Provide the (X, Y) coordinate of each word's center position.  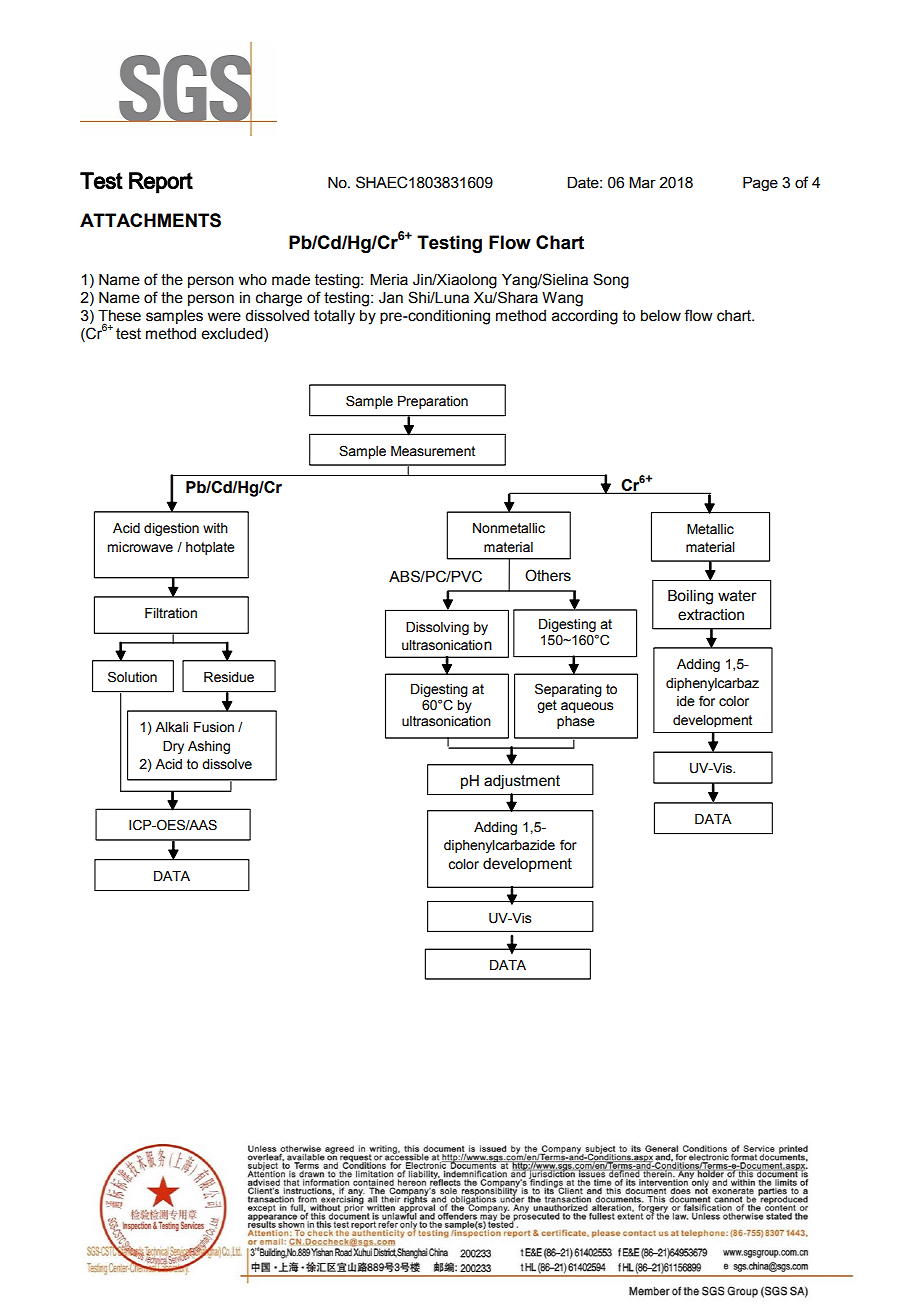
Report (161, 183)
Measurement (433, 451)
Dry (173, 747)
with (215, 528)
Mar (642, 182)
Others (548, 575)
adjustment (522, 782)
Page (760, 183)
